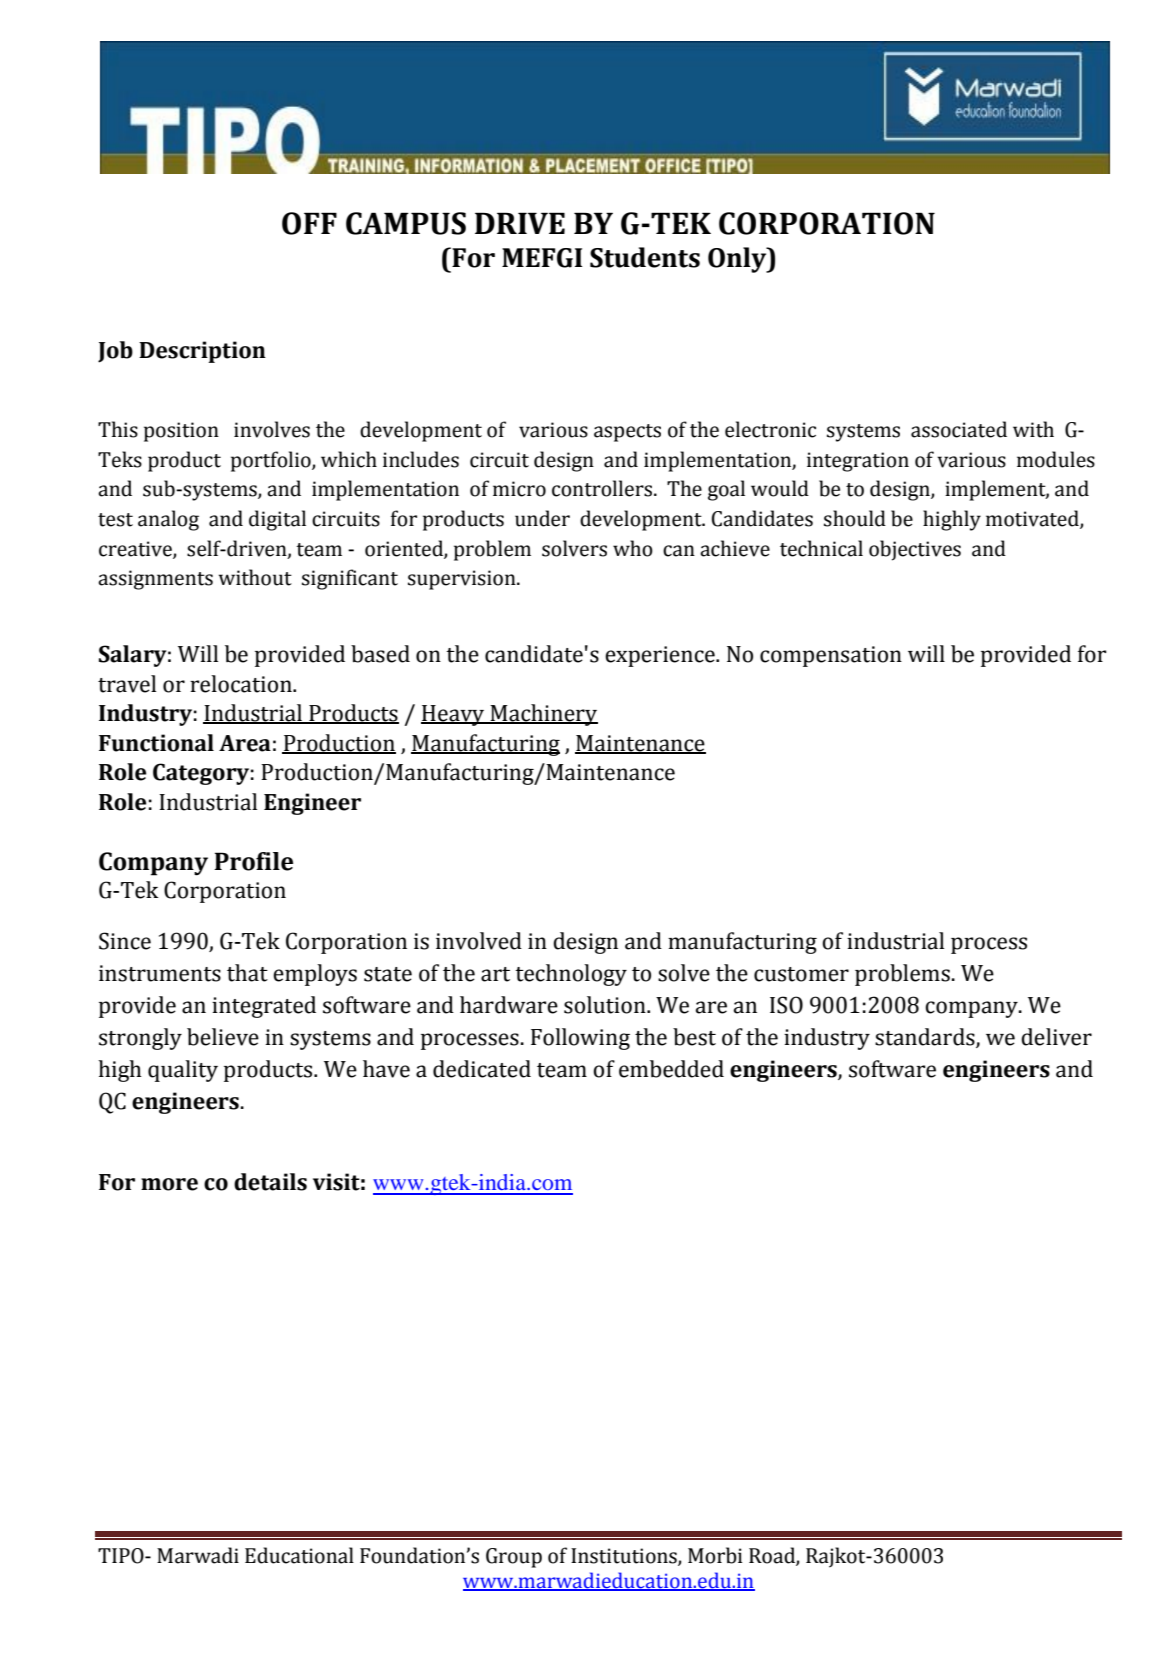 The width and height of the page is (1175, 1662). What do you see at coordinates (245, 743) in the page?
I see `Area` at bounding box center [245, 743].
